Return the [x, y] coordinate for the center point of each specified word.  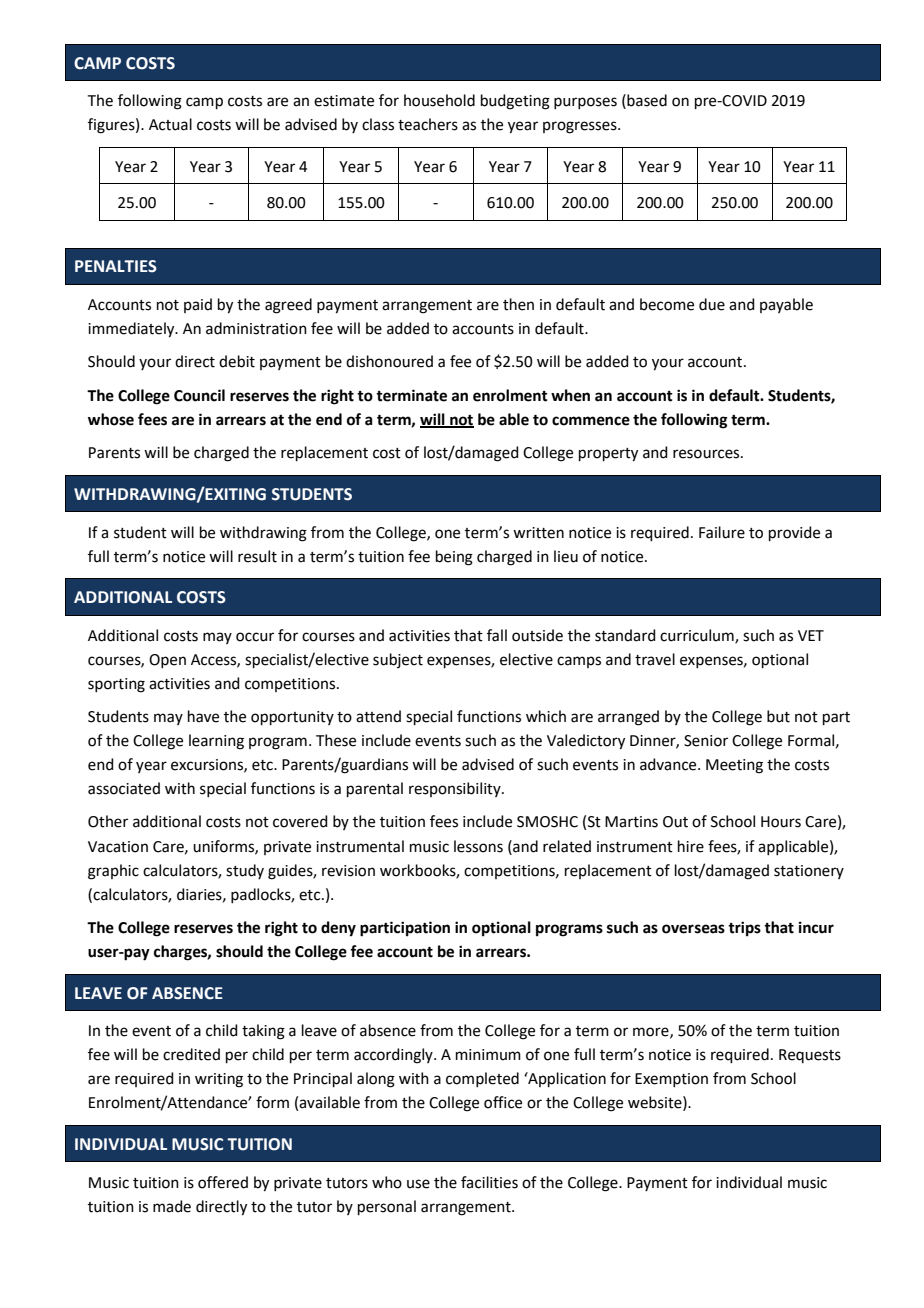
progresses [581, 127]
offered [223, 1182]
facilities [489, 1182]
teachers [428, 124]
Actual [170, 124]
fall [497, 635]
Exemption [671, 1080]
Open [167, 661]
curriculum [698, 636]
